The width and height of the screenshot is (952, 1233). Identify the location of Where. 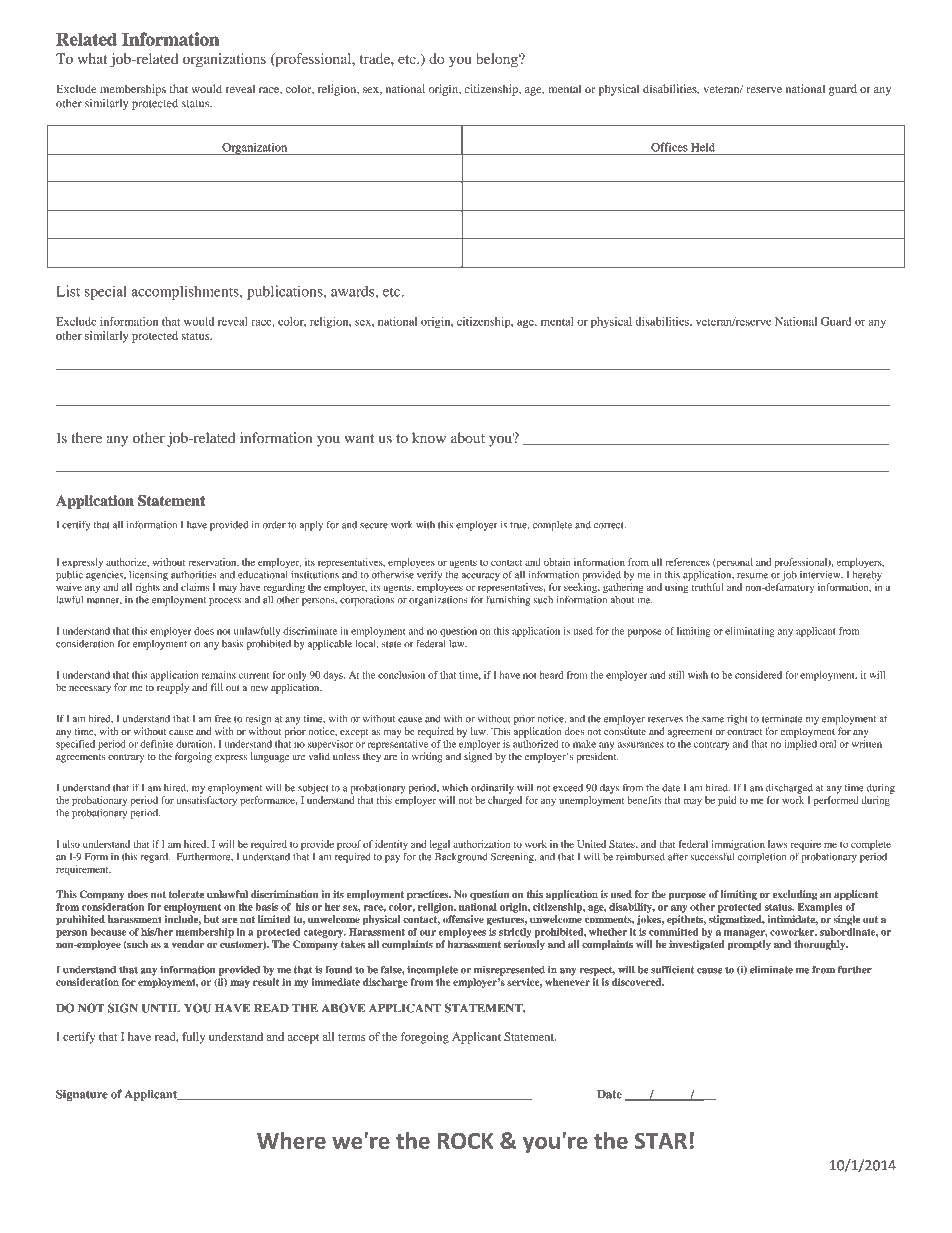
(291, 1140).
